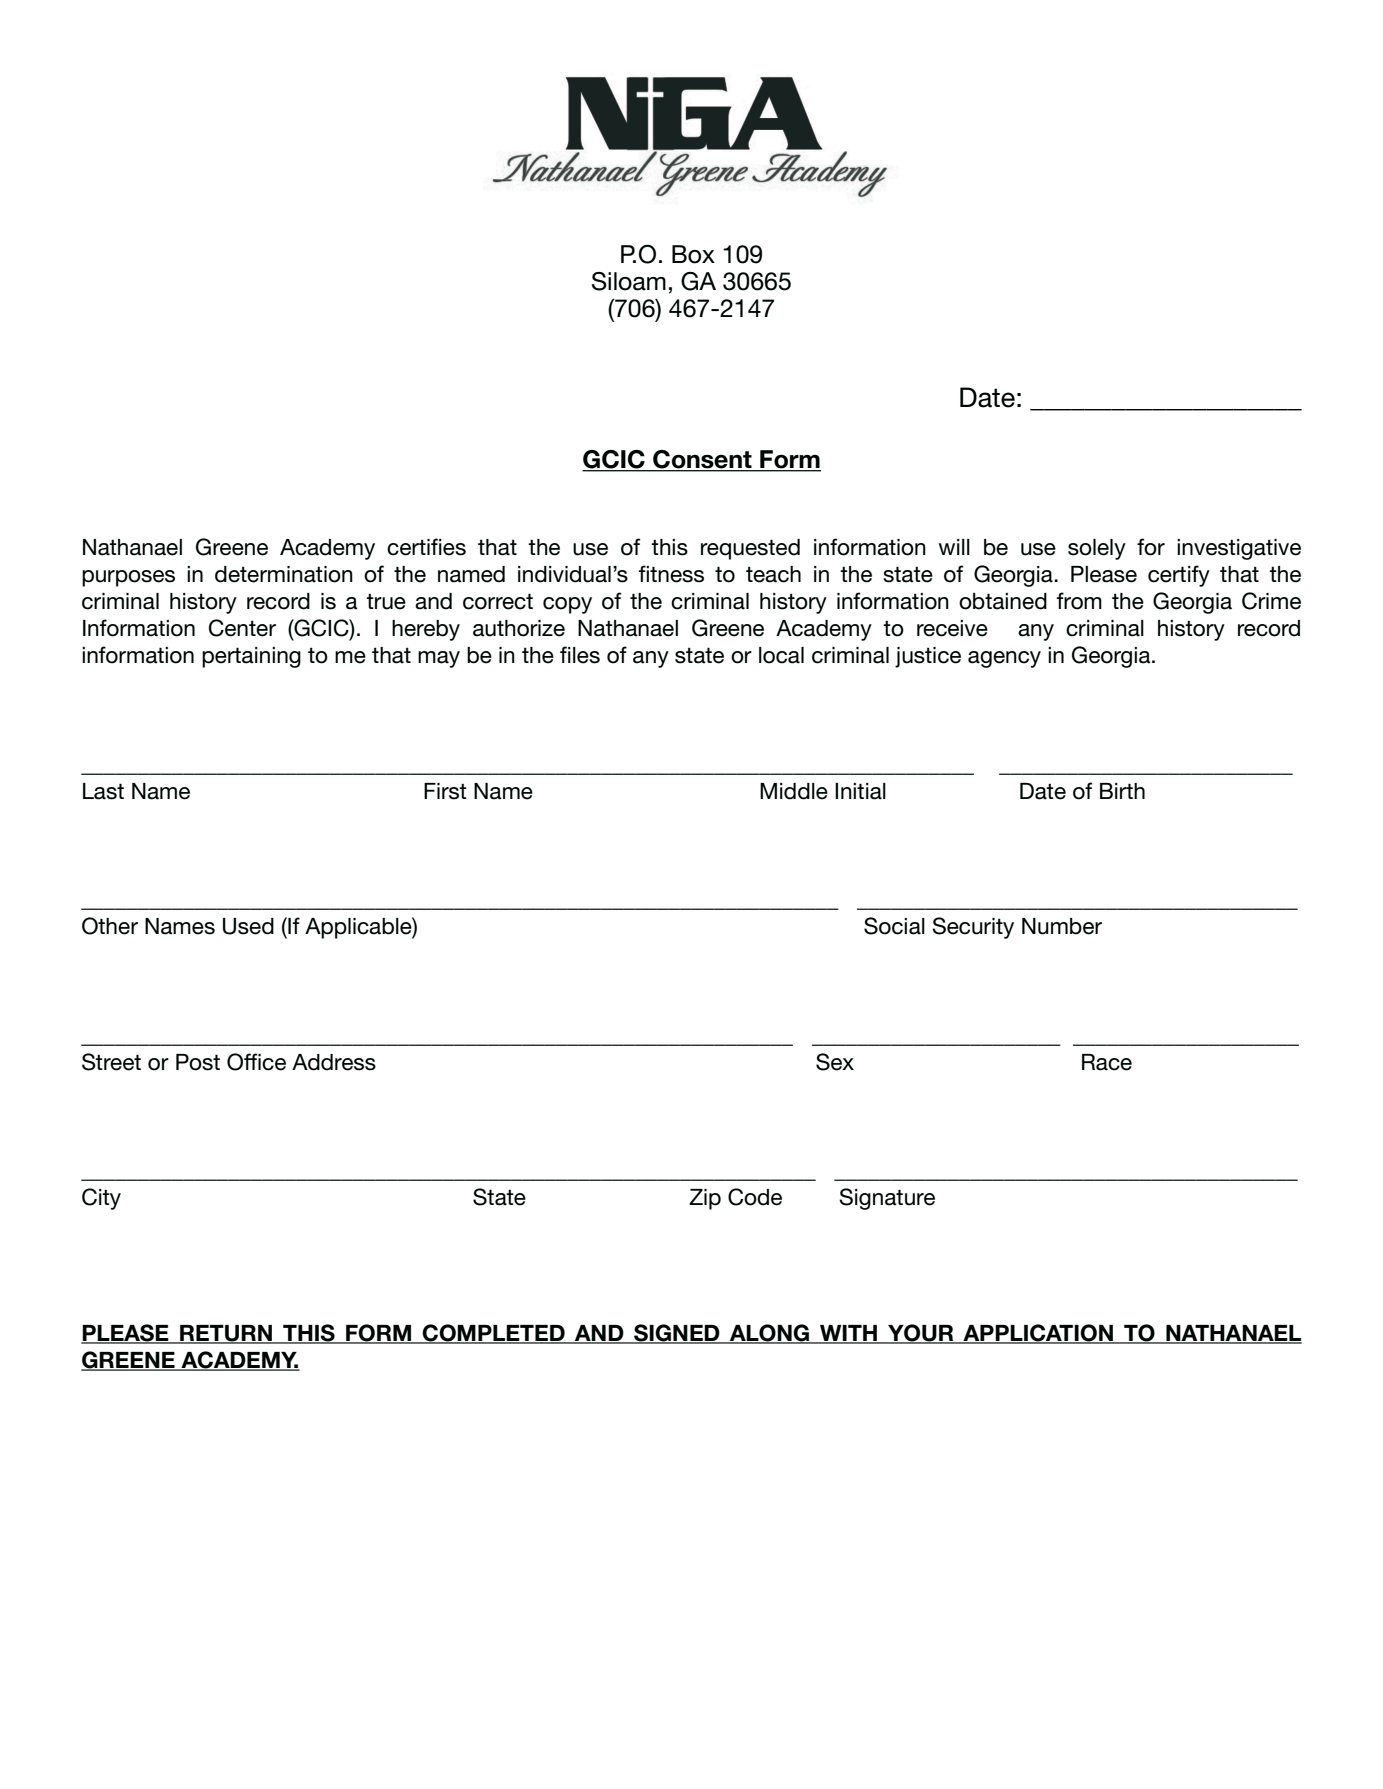 The width and height of the screenshot is (1383, 1789). What do you see at coordinates (1122, 791) in the screenshot?
I see `Birth` at bounding box center [1122, 791].
